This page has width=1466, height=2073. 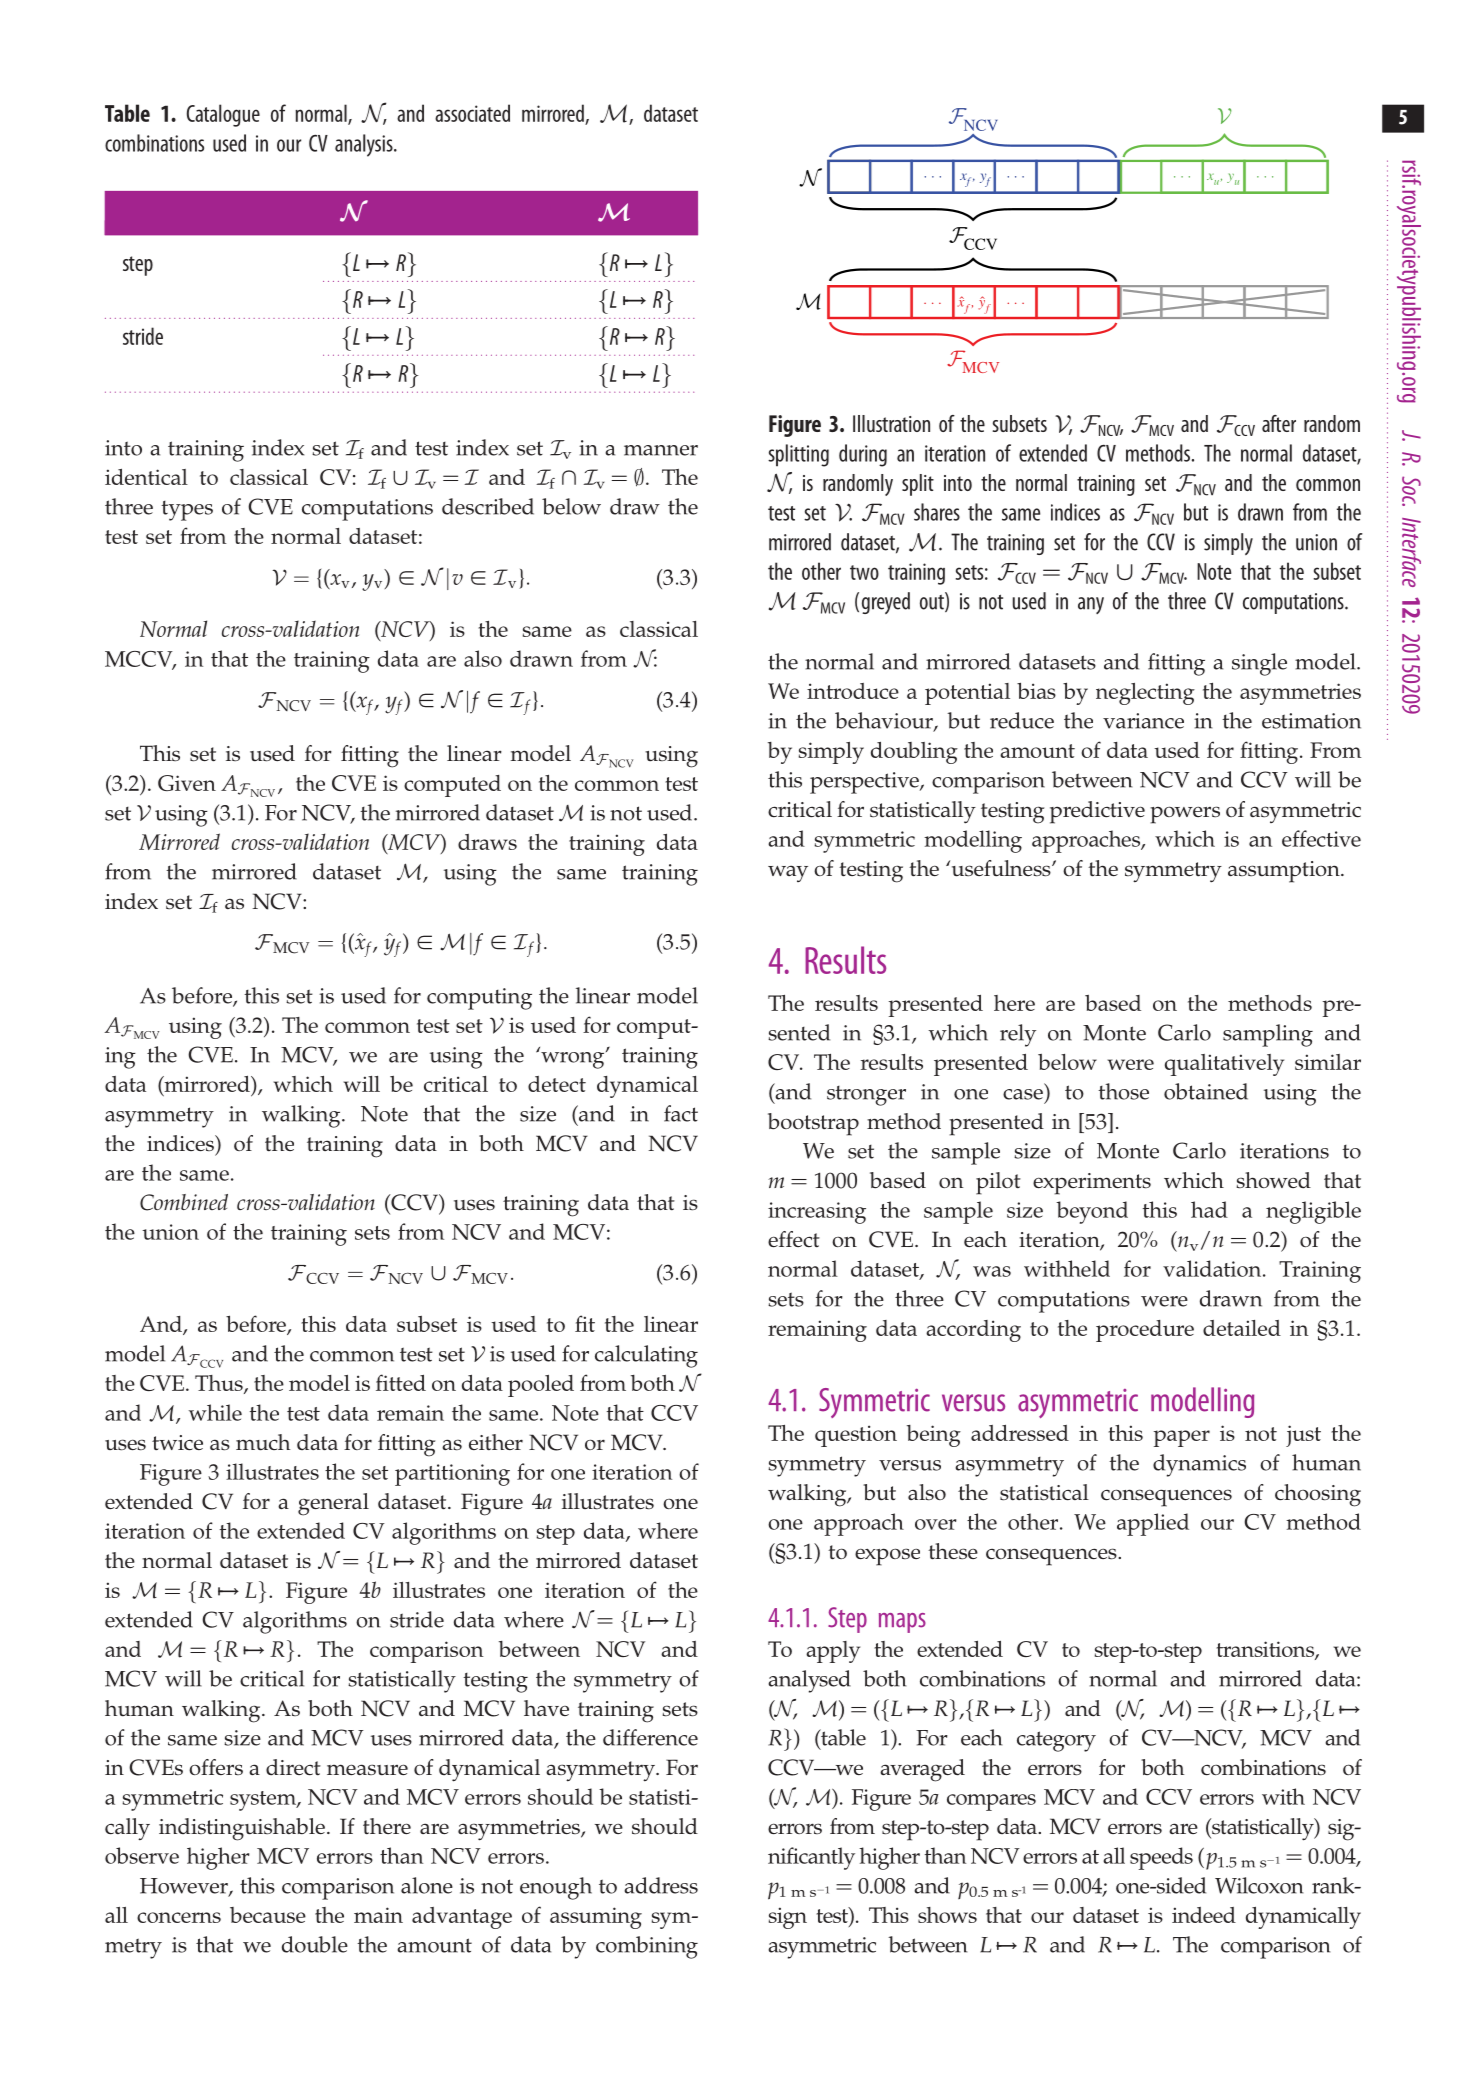 I want to click on Thus, so click(x=220, y=1384).
